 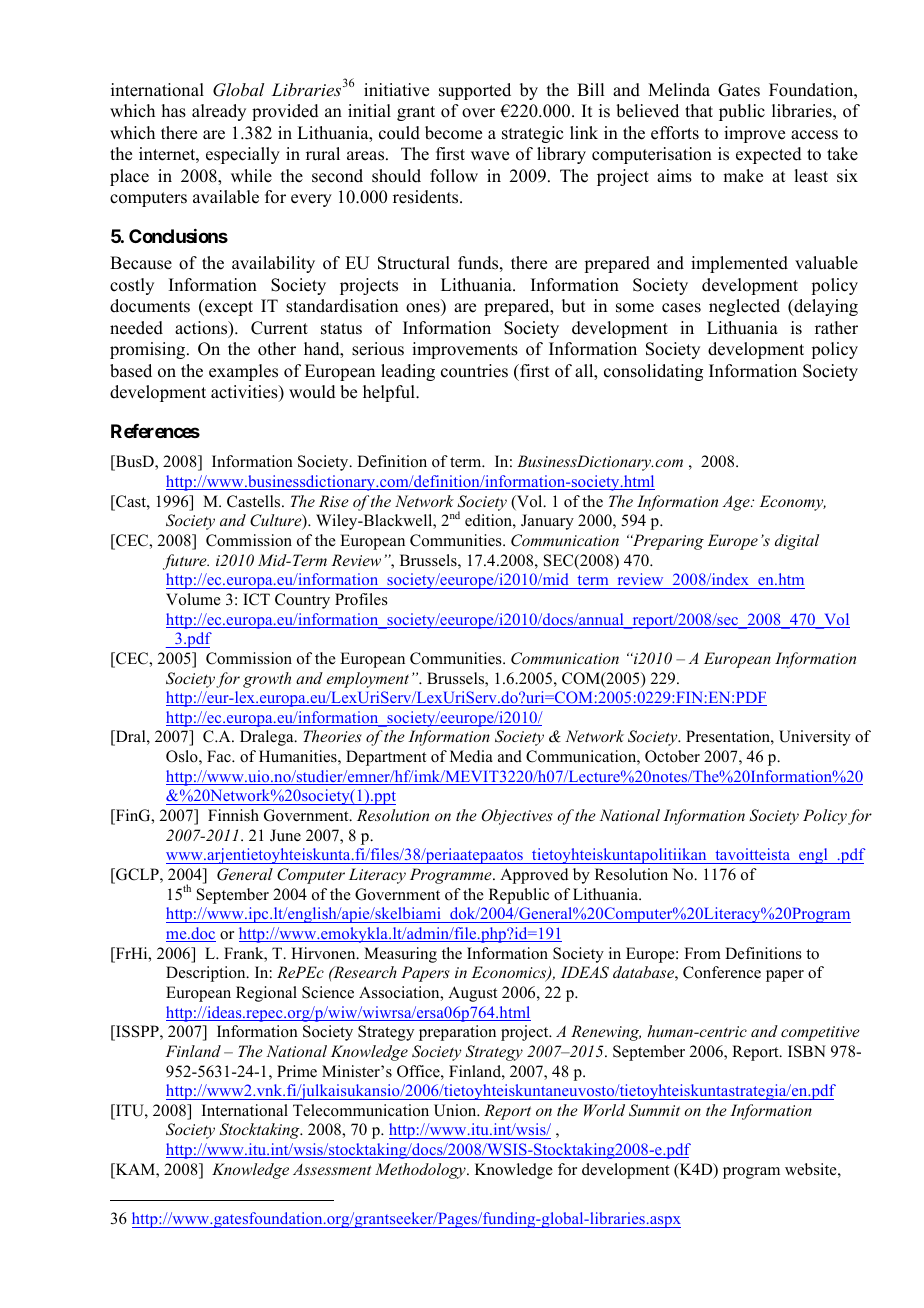 What do you see at coordinates (243, 372) in the screenshot?
I see `examples` at bounding box center [243, 372].
